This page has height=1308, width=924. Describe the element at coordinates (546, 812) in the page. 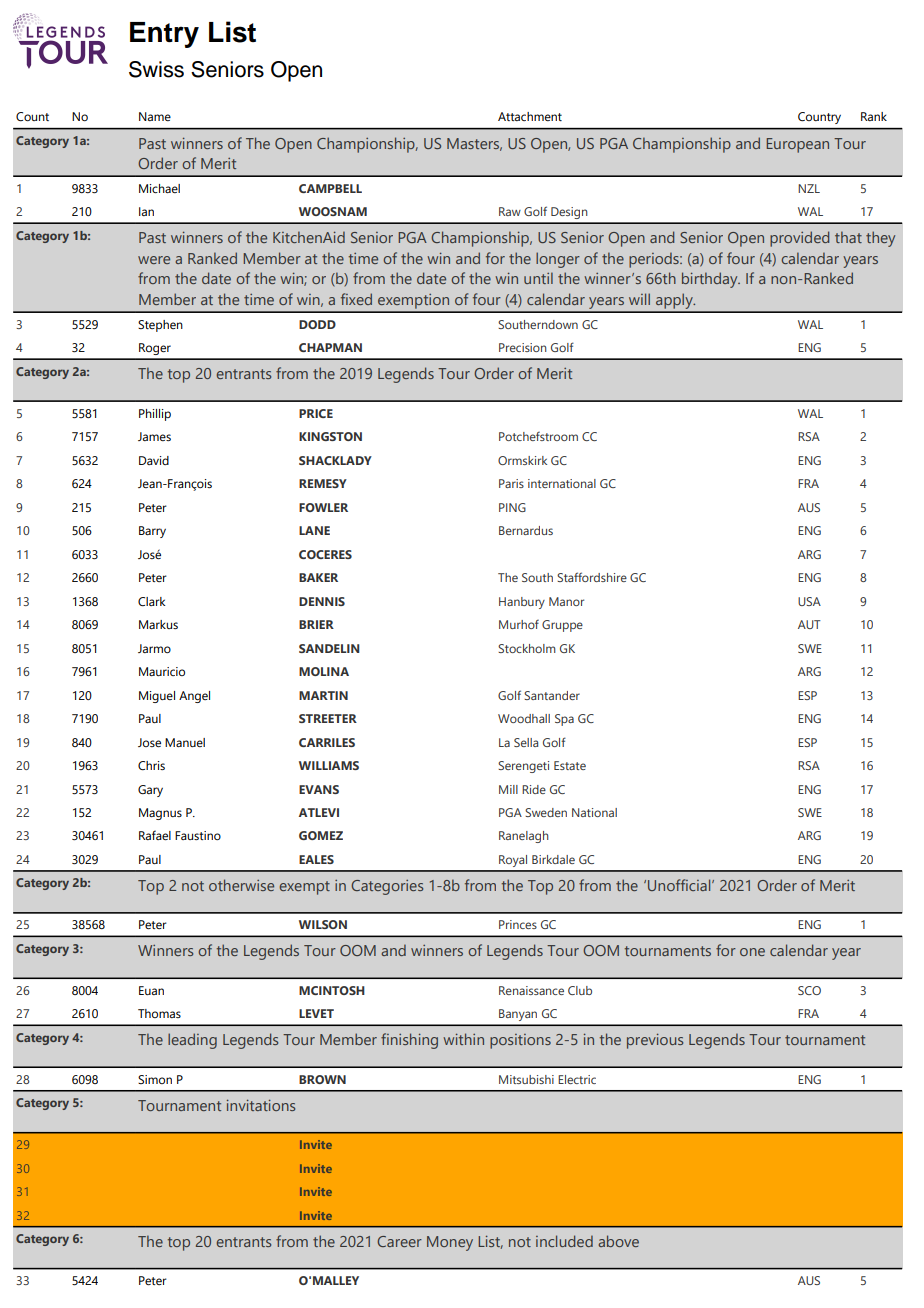

I see `Sweden` at that location.
